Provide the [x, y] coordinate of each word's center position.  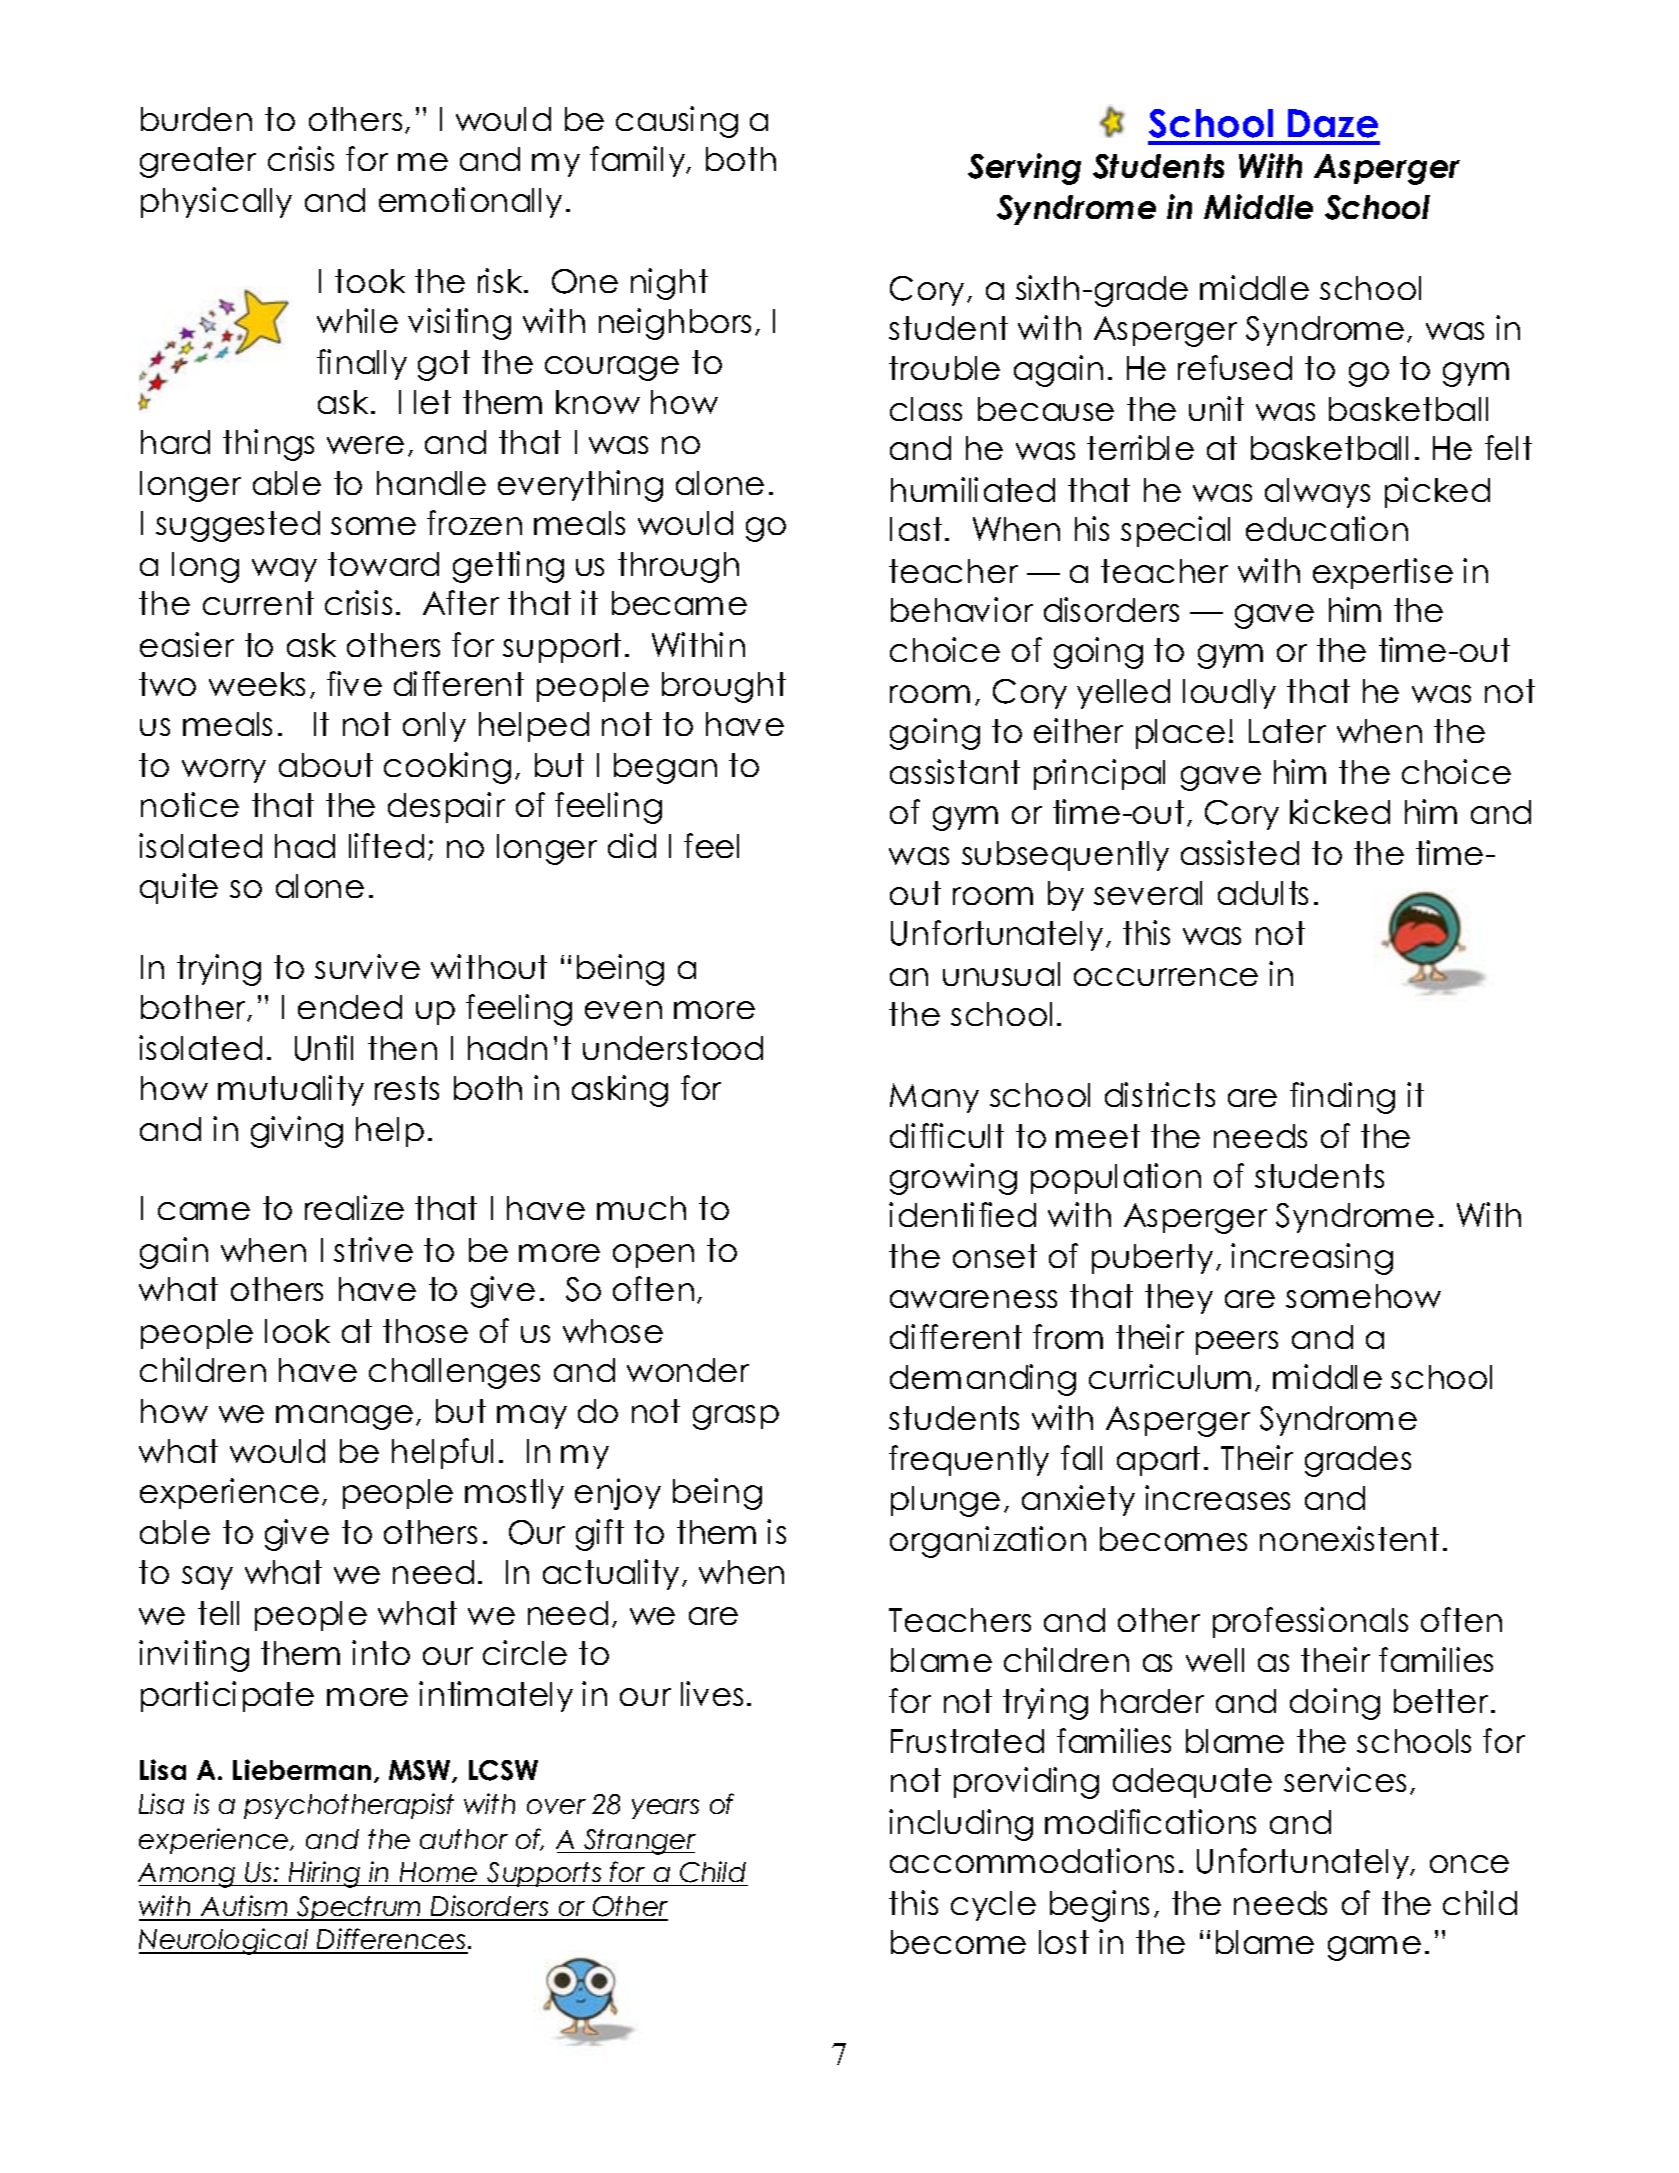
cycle [993, 1906]
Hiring [324, 1874]
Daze [1333, 123]
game [1374, 1948]
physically [216, 202]
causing [677, 122]
